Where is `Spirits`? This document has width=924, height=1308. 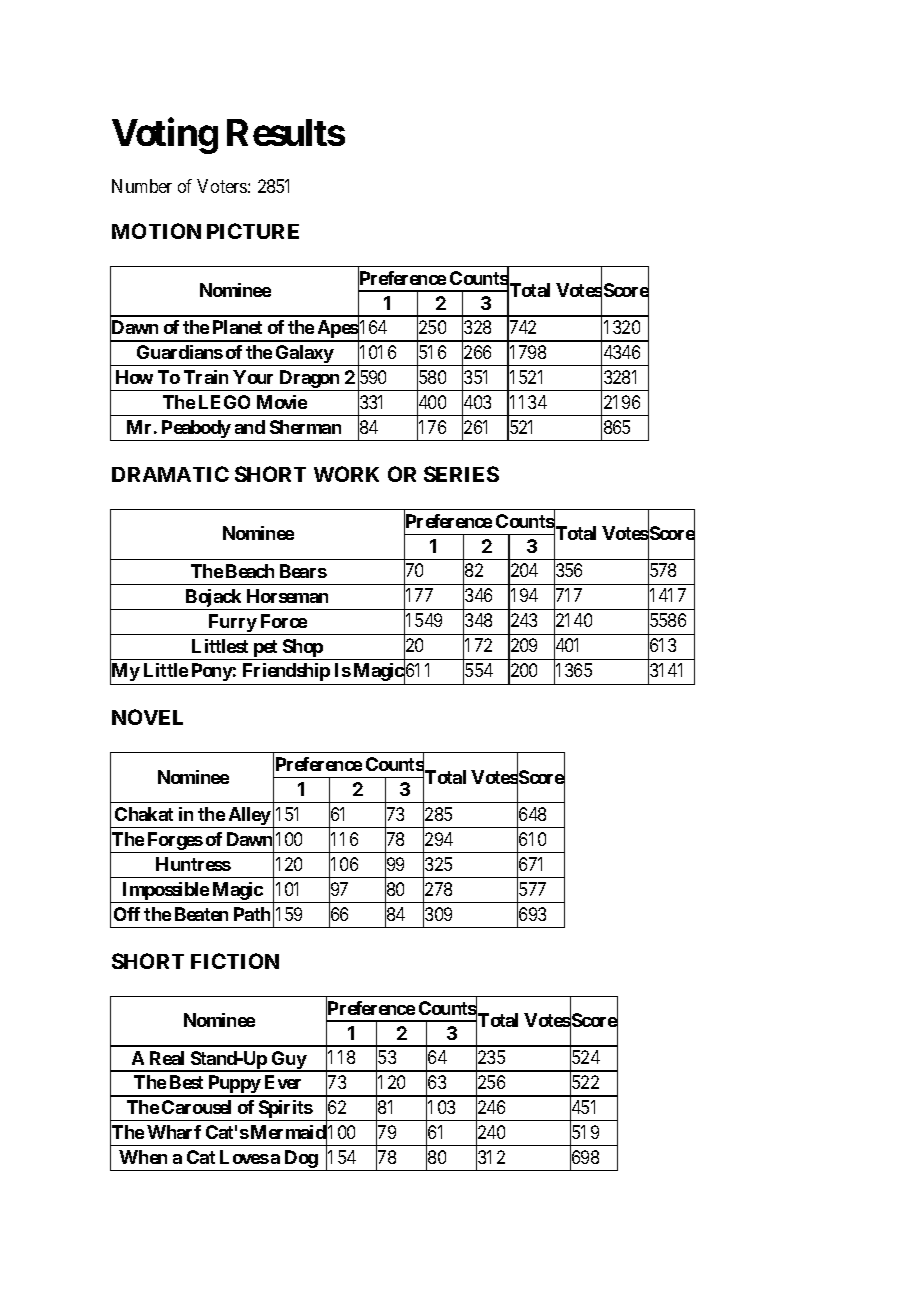 Spirits is located at coordinates (284, 1110).
